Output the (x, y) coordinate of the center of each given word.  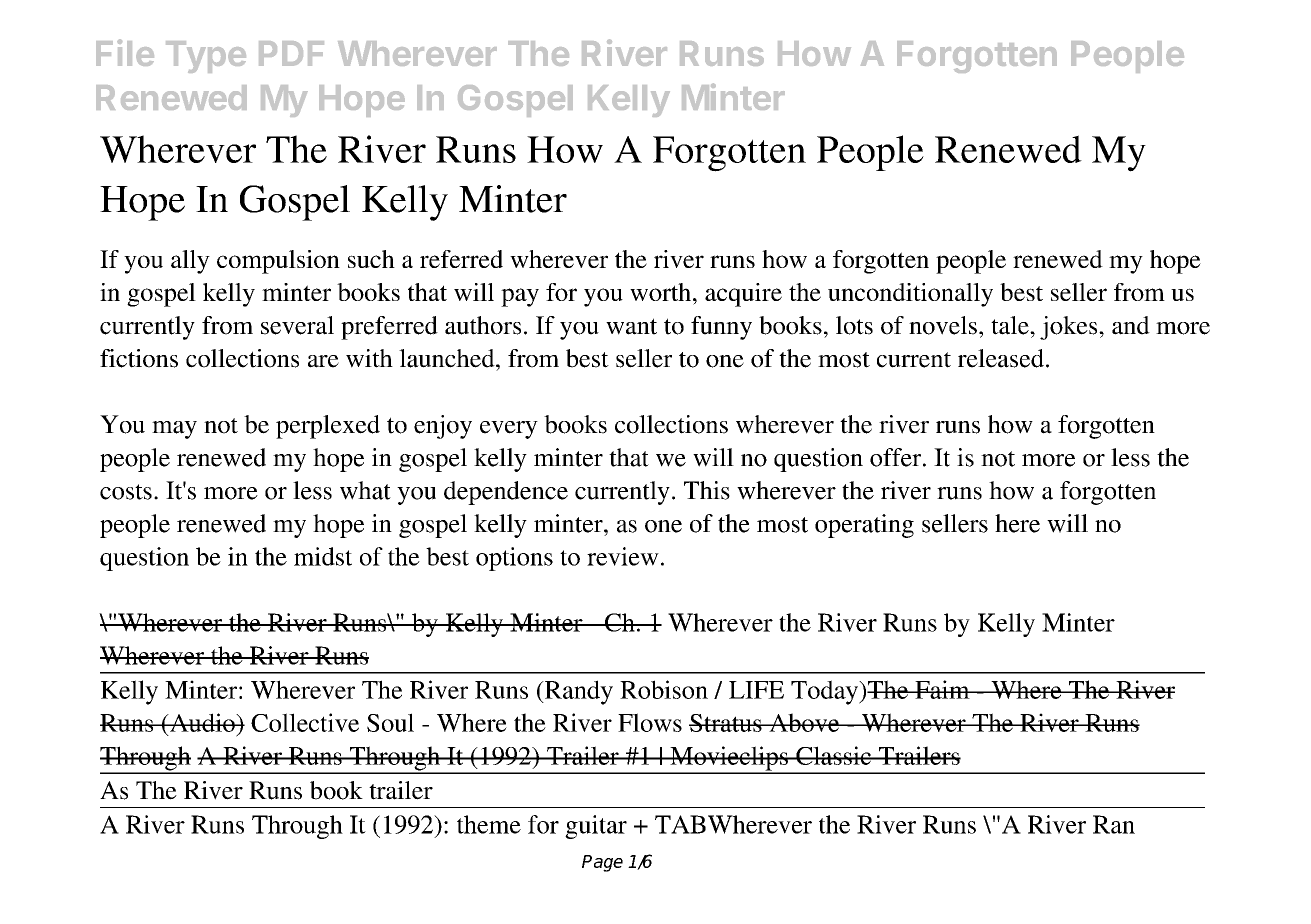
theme (489, 824)
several (297, 325)
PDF (291, 53)
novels (943, 325)
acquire (743, 295)
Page (602, 863)
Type (206, 57)
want (631, 326)
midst (323, 556)
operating (864, 526)
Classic (834, 755)
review (623, 556)
